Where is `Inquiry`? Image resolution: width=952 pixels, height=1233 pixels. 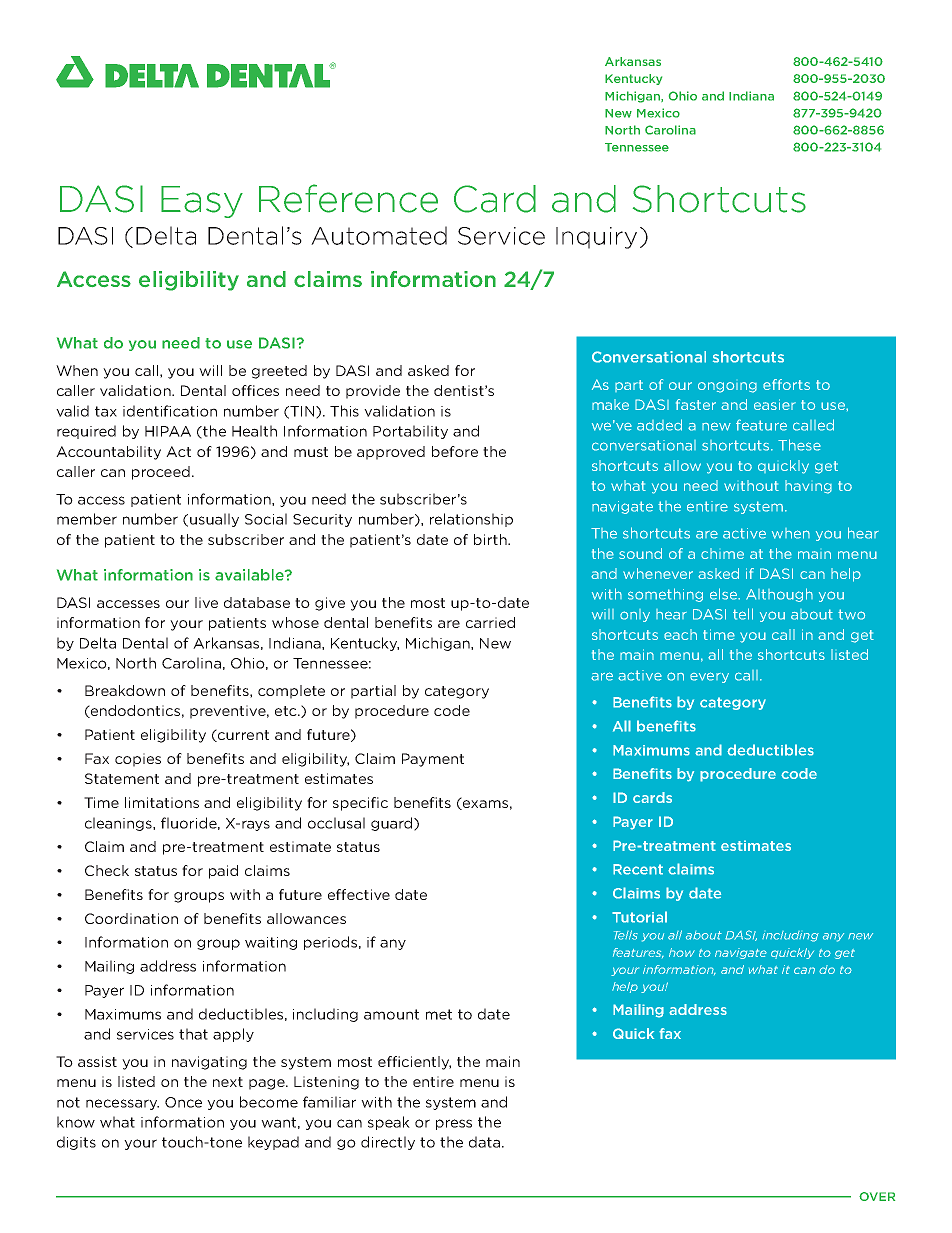 Inquiry is located at coordinates (596, 238).
